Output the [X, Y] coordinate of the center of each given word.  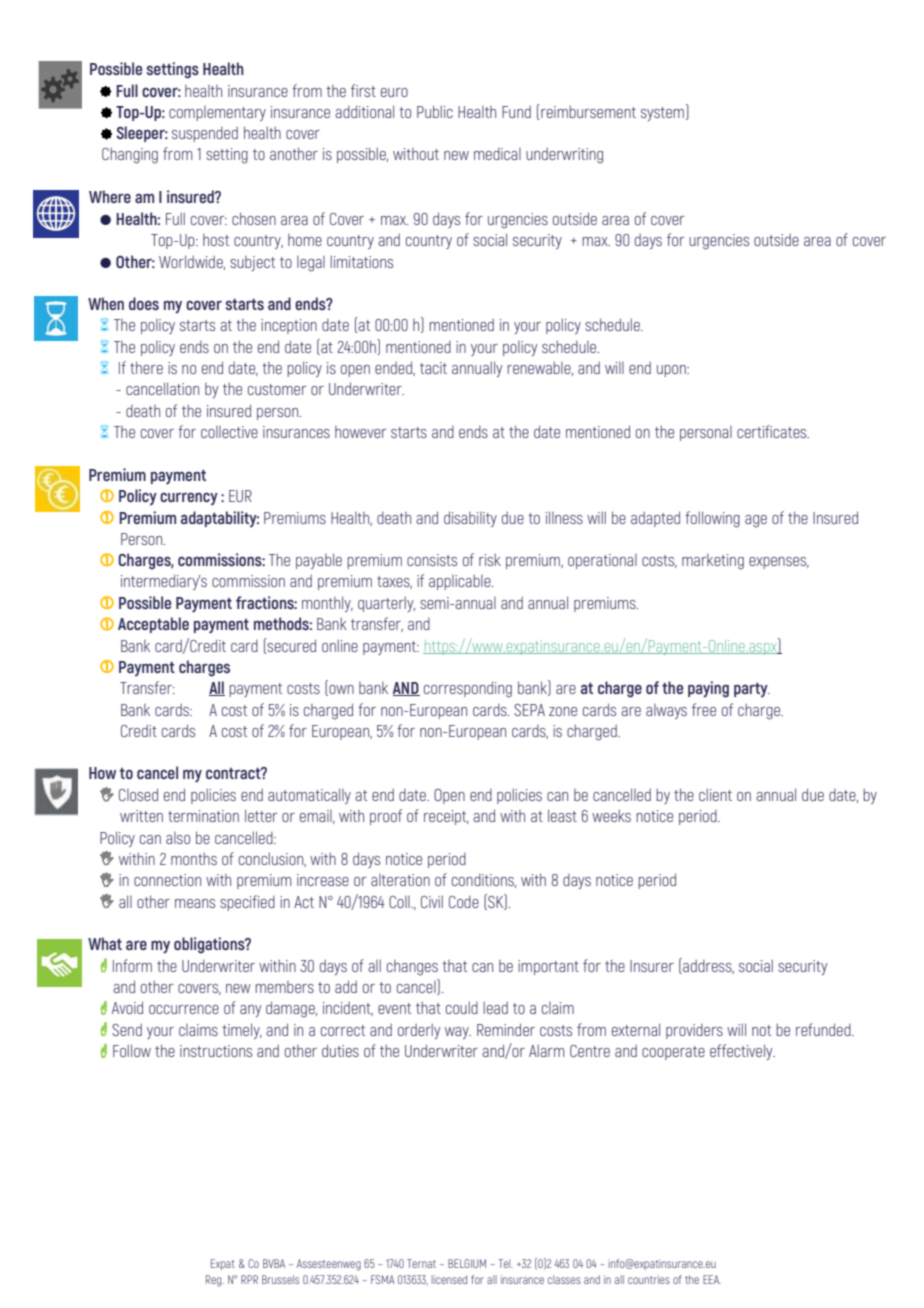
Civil [432, 901]
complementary [217, 113]
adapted [655, 519]
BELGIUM [467, 1263]
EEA [712, 1279]
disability [470, 519]
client [715, 794]
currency [189, 498]
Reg [215, 1281]
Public [435, 111]
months [194, 859]
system [664, 112]
